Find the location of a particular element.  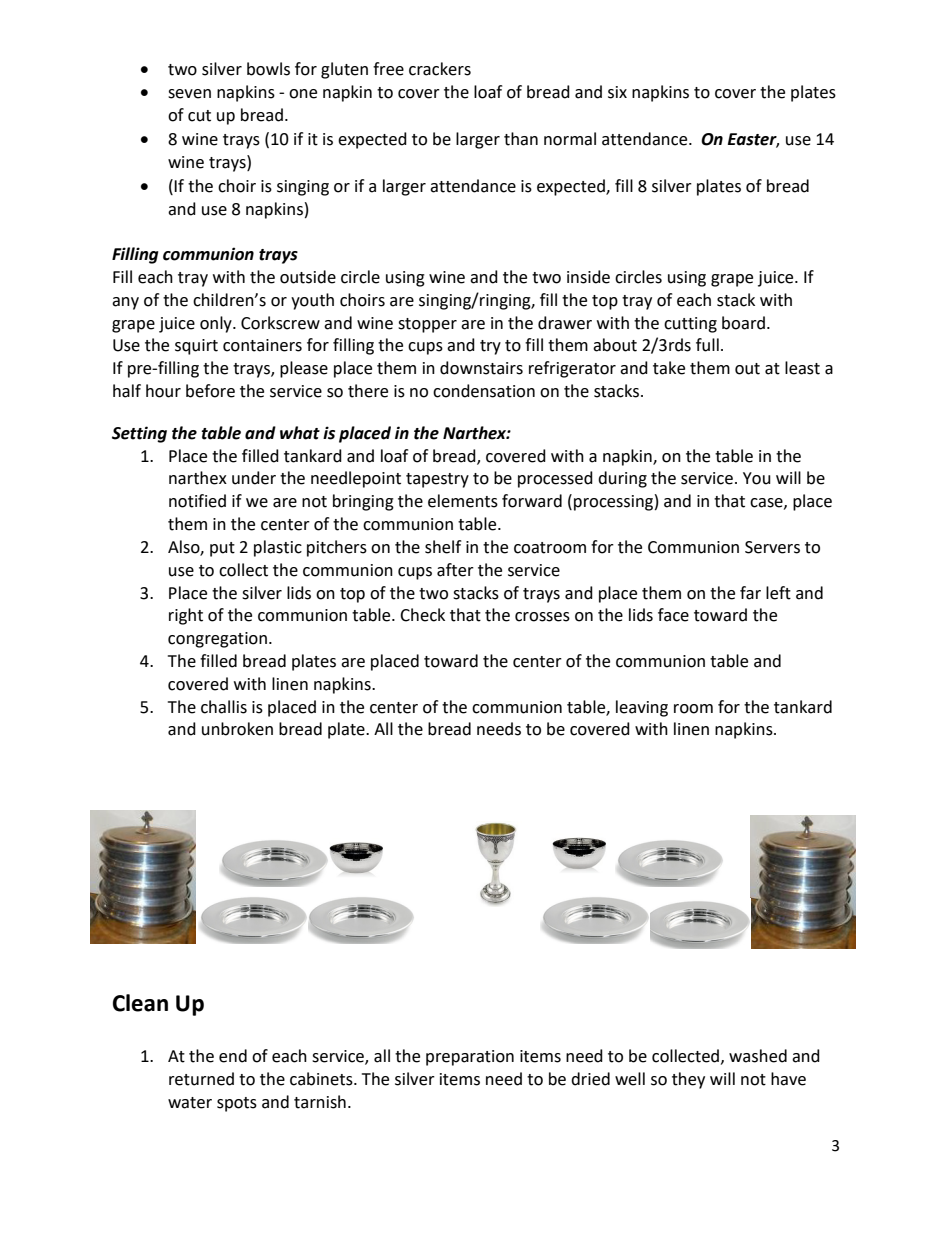

unbroken is located at coordinates (237, 729).
